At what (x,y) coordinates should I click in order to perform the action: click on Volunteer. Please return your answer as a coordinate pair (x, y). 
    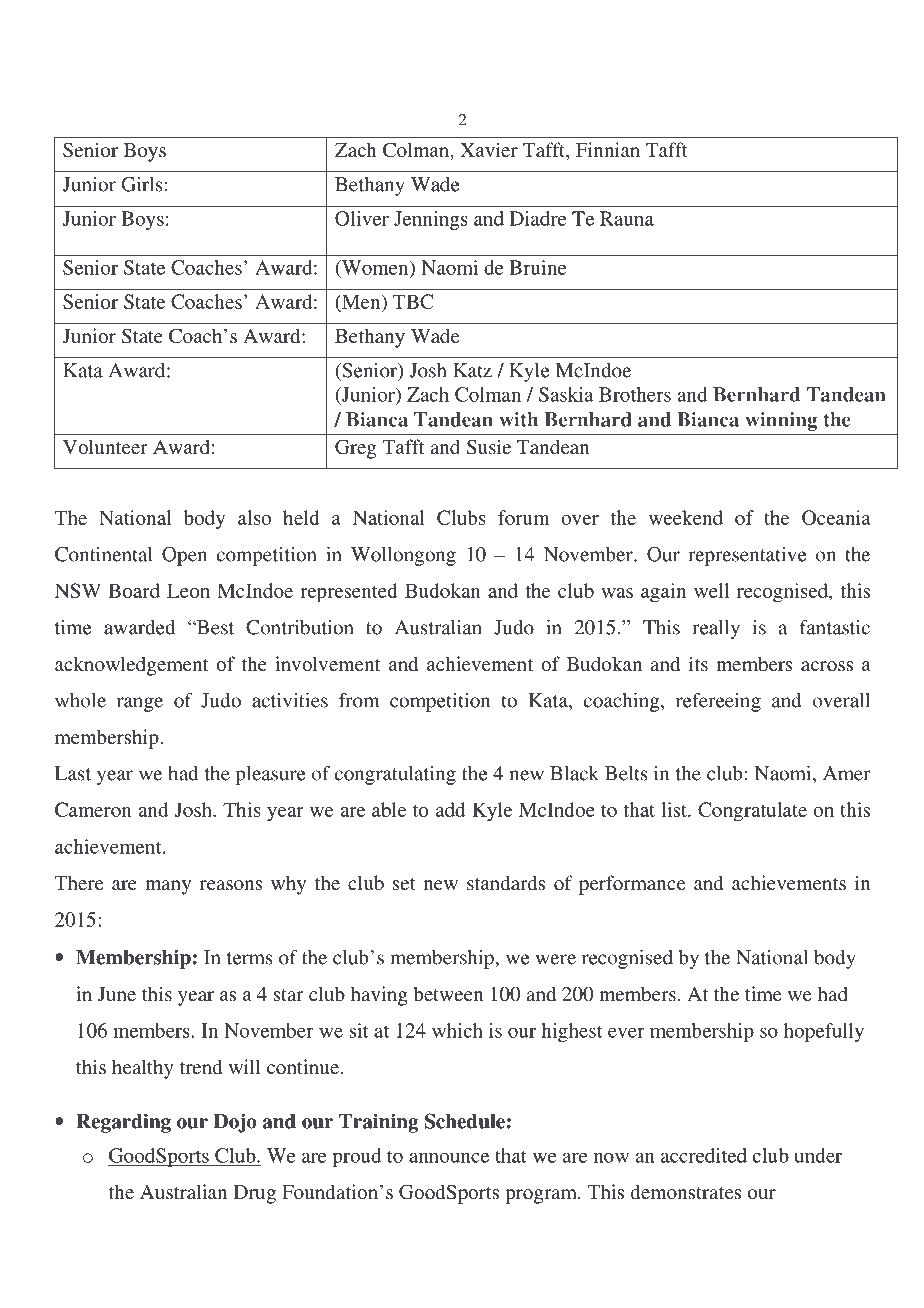
    Looking at the image, I should click on (105, 446).
